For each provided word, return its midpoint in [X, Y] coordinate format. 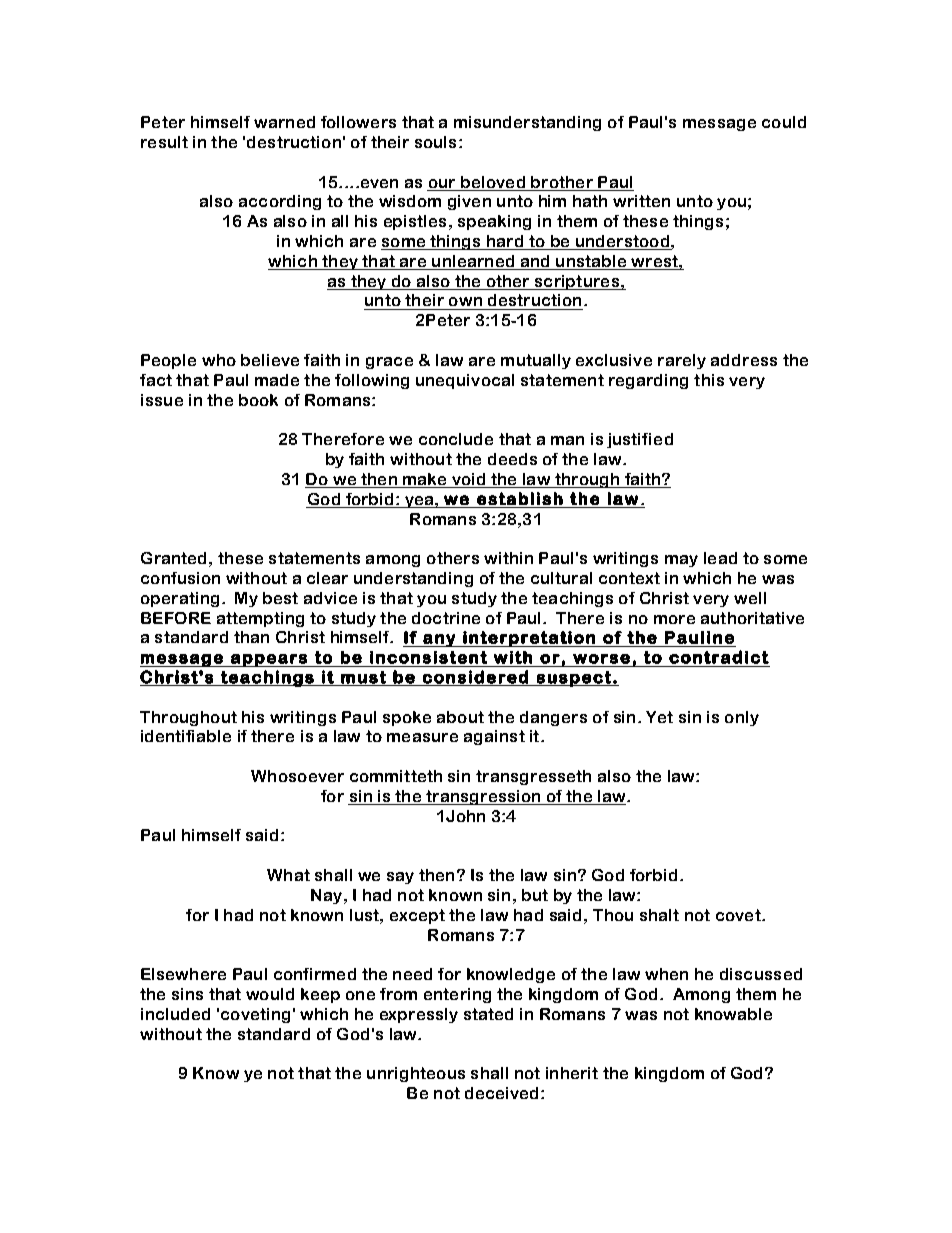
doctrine [446, 618]
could [784, 122]
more [674, 619]
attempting [260, 619]
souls [435, 142]
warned [284, 122]
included [175, 1014]
